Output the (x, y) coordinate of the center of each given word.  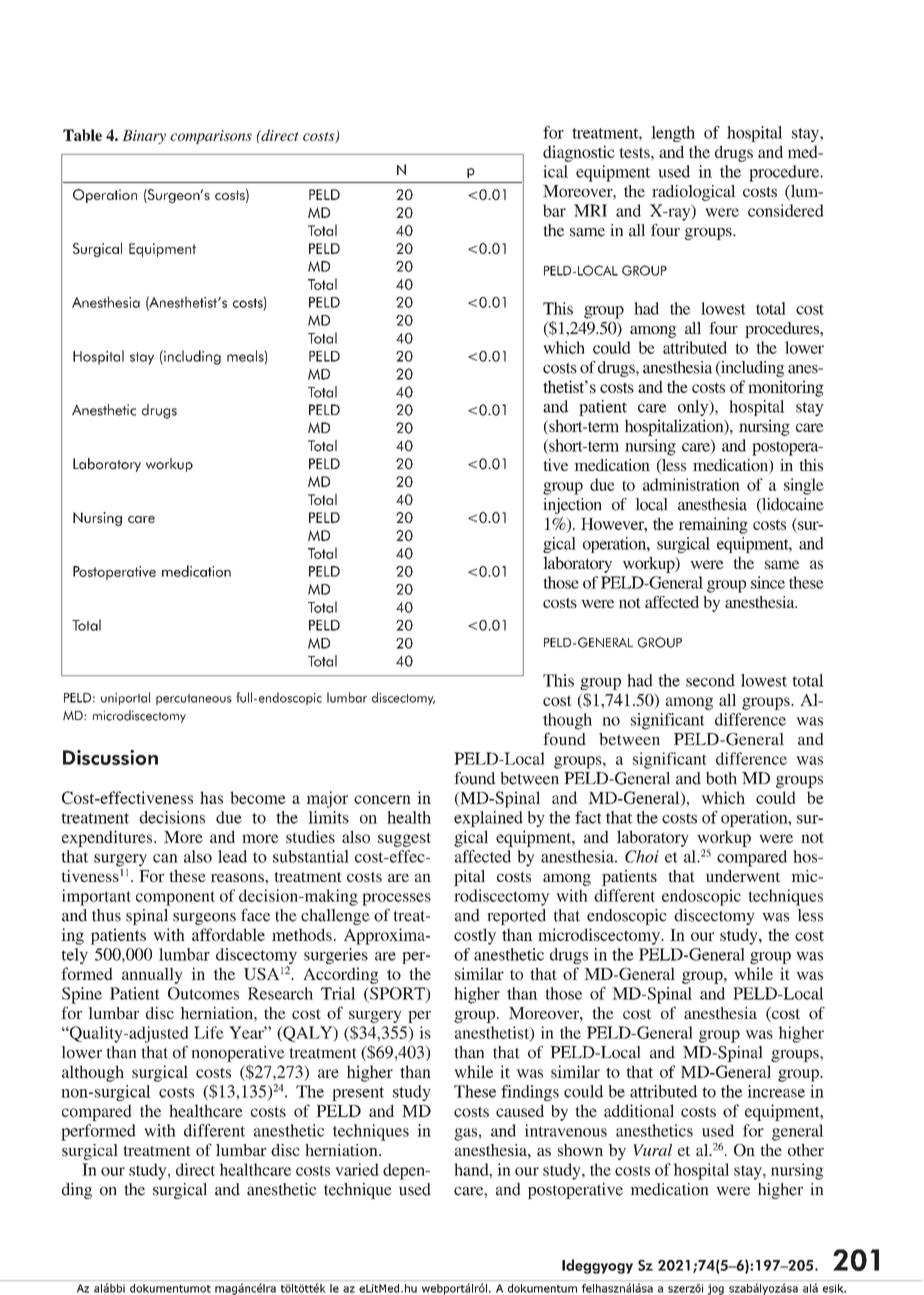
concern (382, 799)
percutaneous (194, 699)
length (673, 134)
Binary (144, 137)
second (710, 680)
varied (357, 1169)
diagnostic (579, 153)
